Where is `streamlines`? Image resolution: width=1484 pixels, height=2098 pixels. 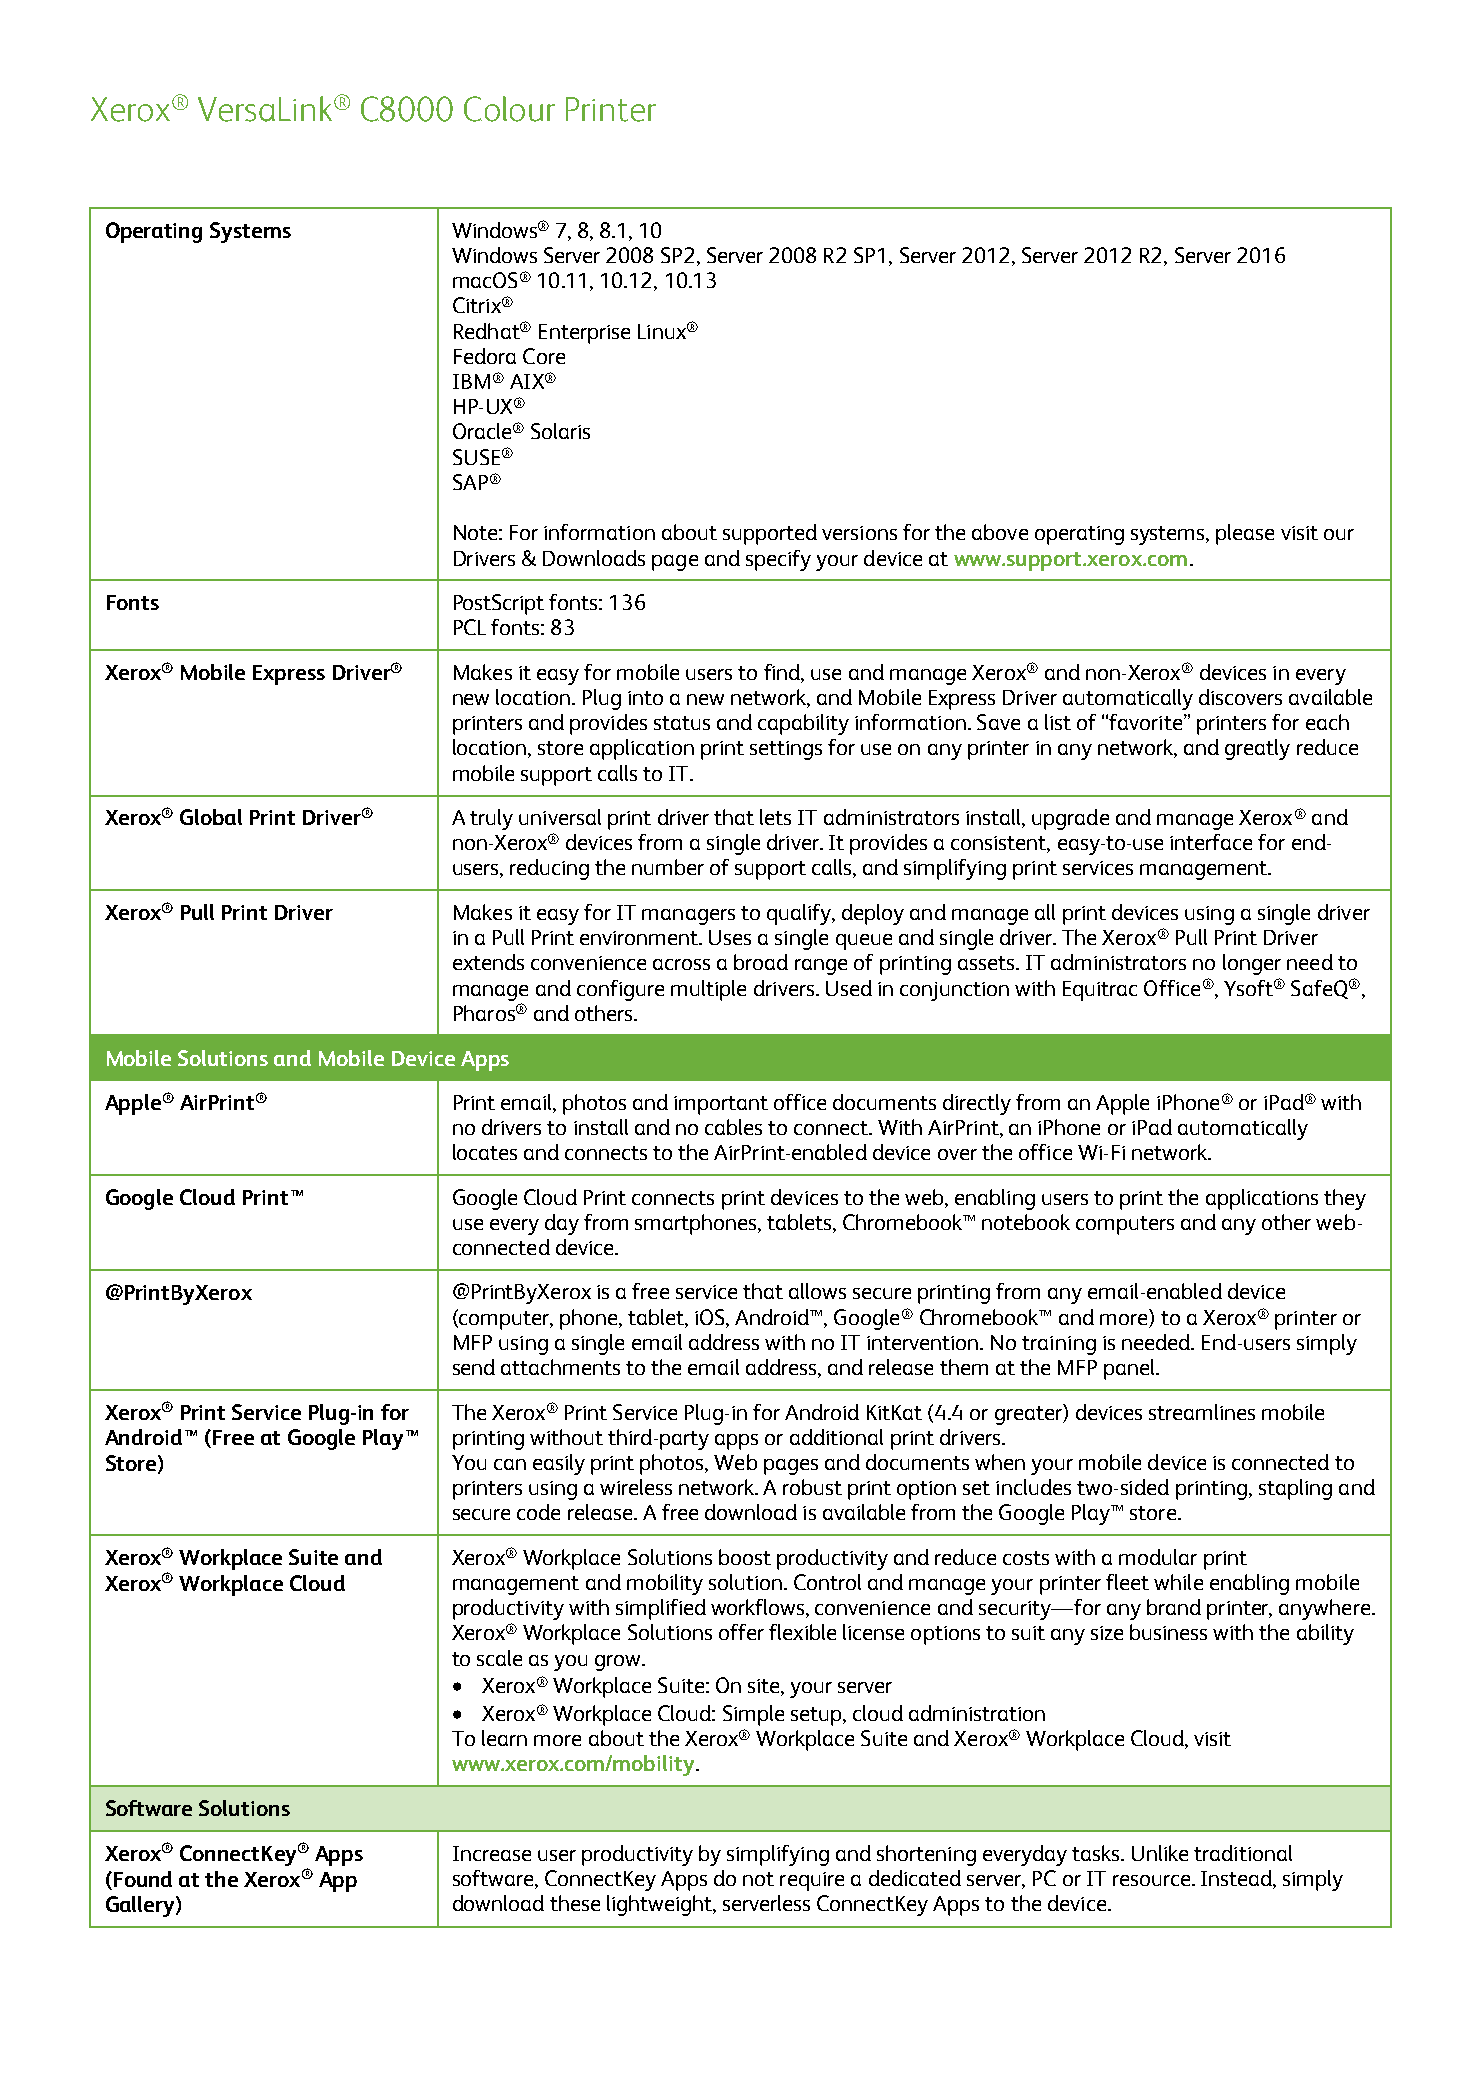 streamlines is located at coordinates (1202, 1412).
